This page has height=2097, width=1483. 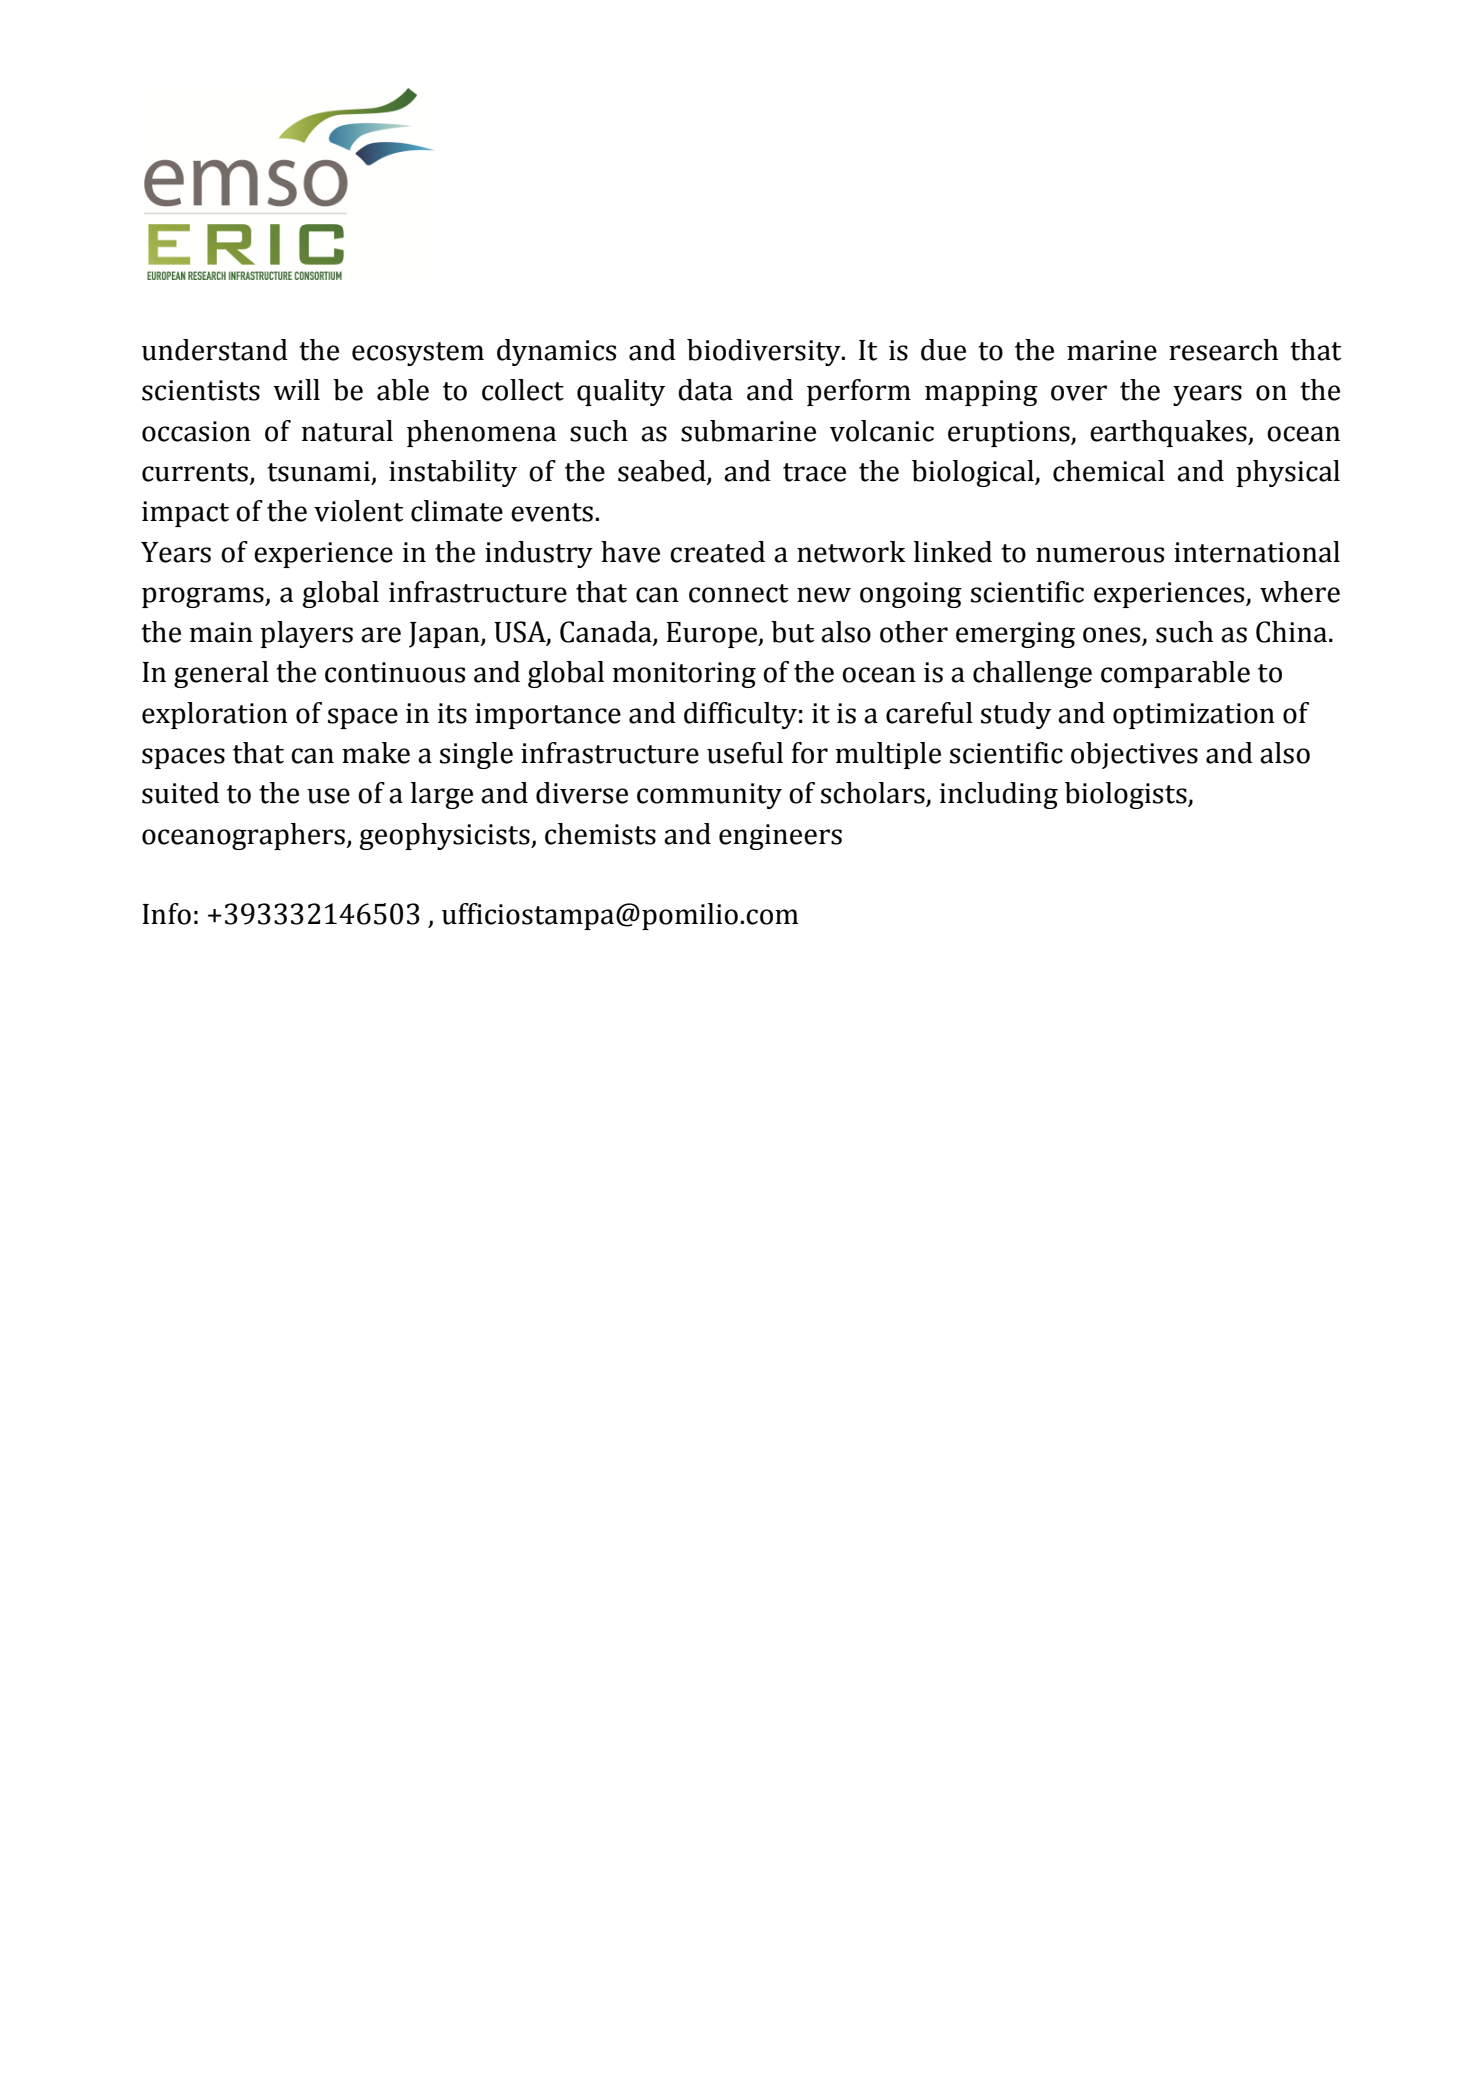 I want to click on will, so click(x=296, y=389).
